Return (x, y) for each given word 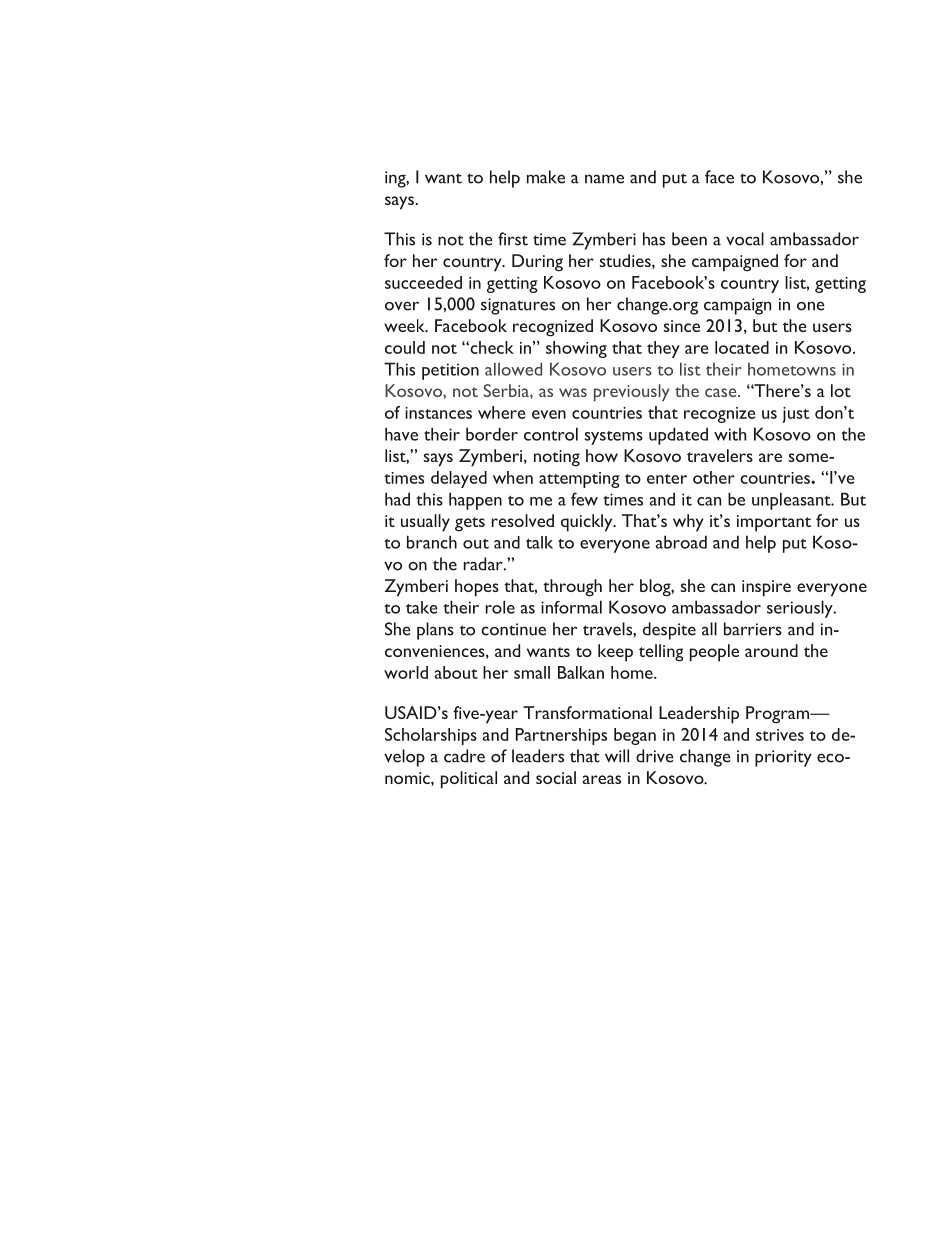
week (405, 325)
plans (435, 631)
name (604, 179)
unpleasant (792, 501)
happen (475, 501)
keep (615, 653)
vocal (745, 239)
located (742, 347)
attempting (579, 480)
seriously (801, 609)
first (513, 239)
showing (576, 349)
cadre (464, 756)
